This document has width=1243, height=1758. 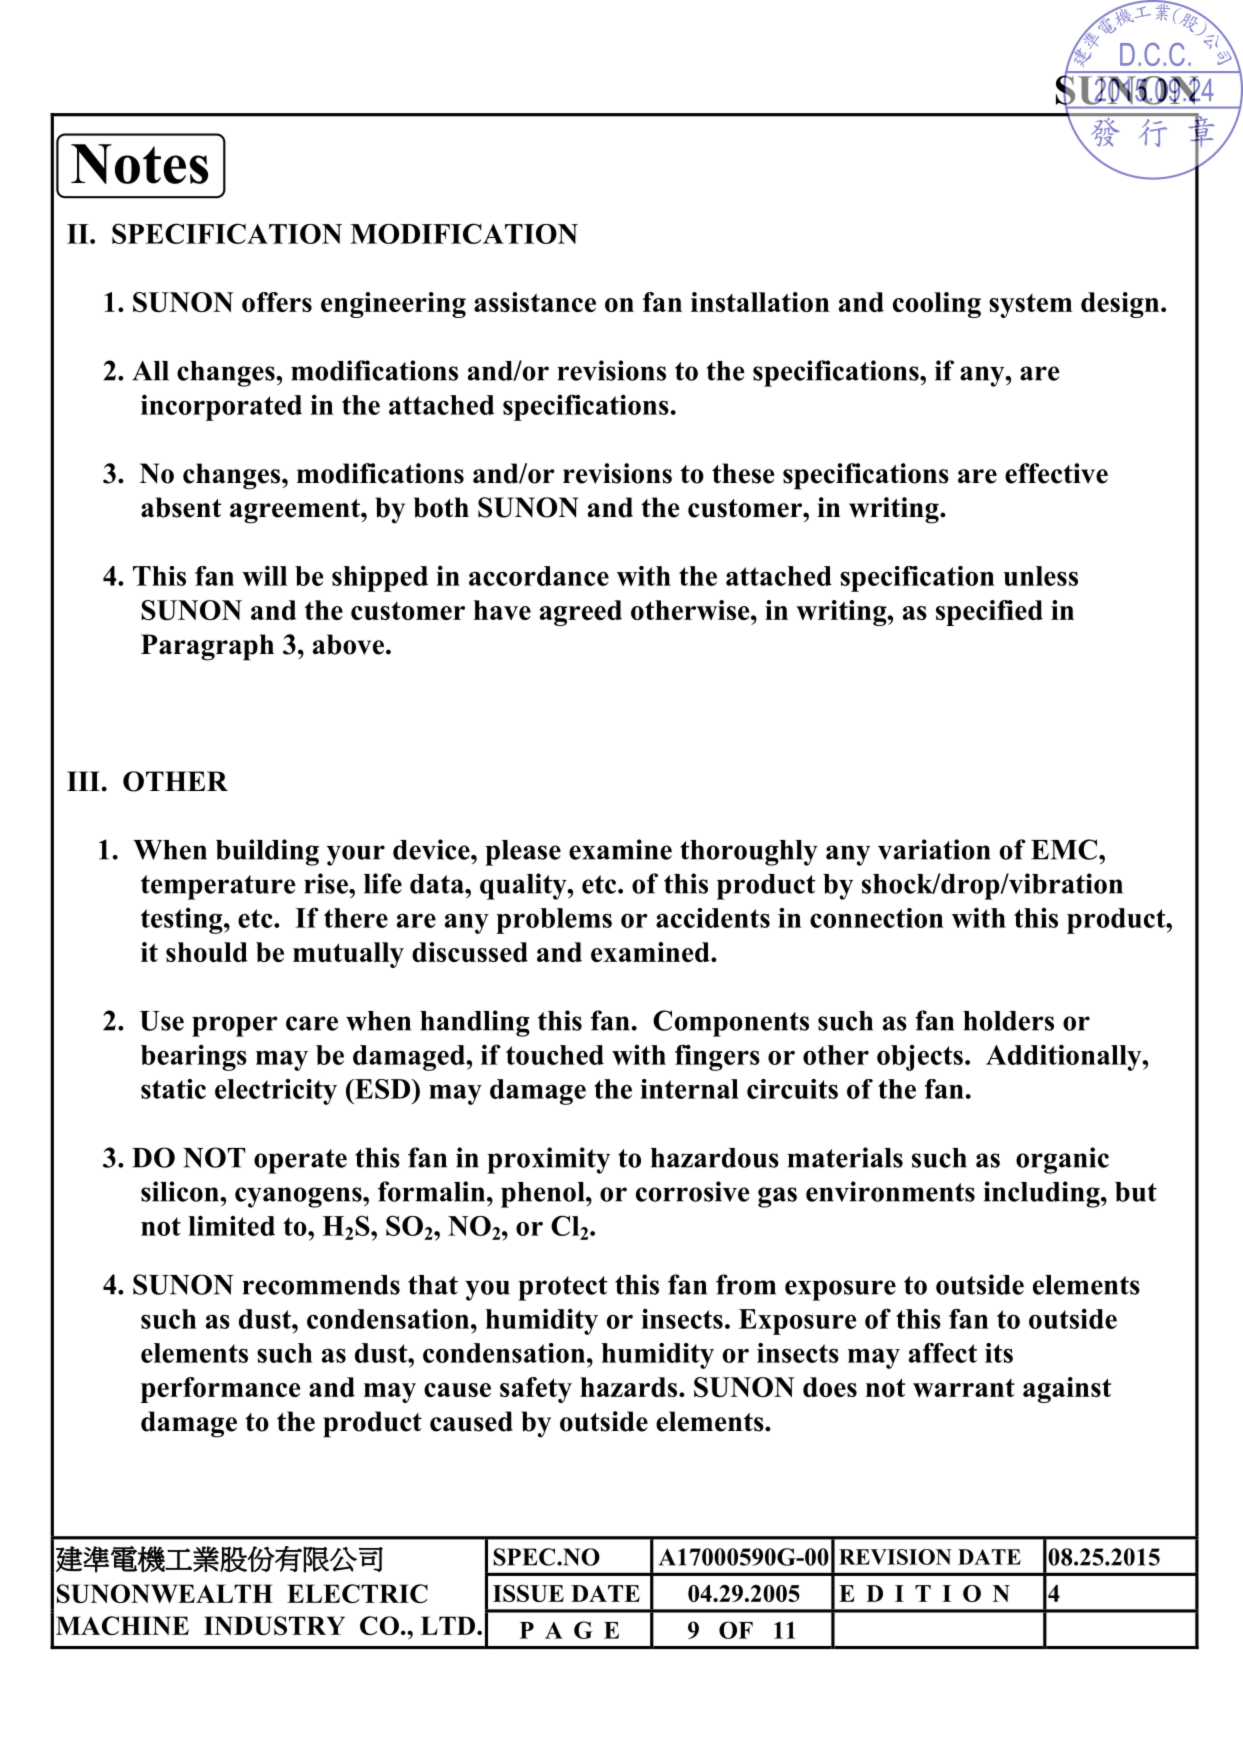 What do you see at coordinates (139, 164) in the document?
I see `Notes` at bounding box center [139, 164].
